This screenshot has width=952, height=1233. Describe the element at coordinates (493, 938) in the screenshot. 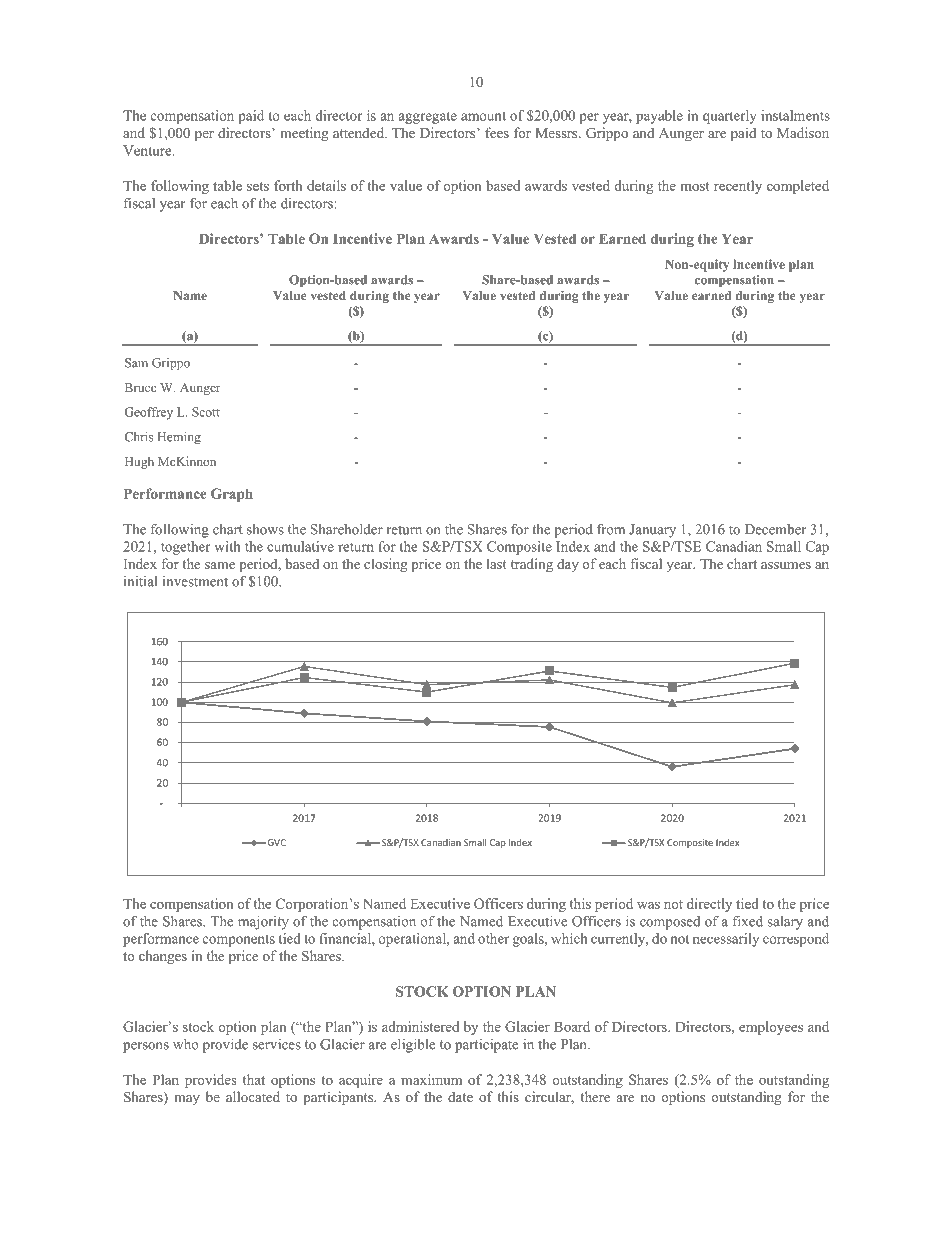

I see `other` at that location.
